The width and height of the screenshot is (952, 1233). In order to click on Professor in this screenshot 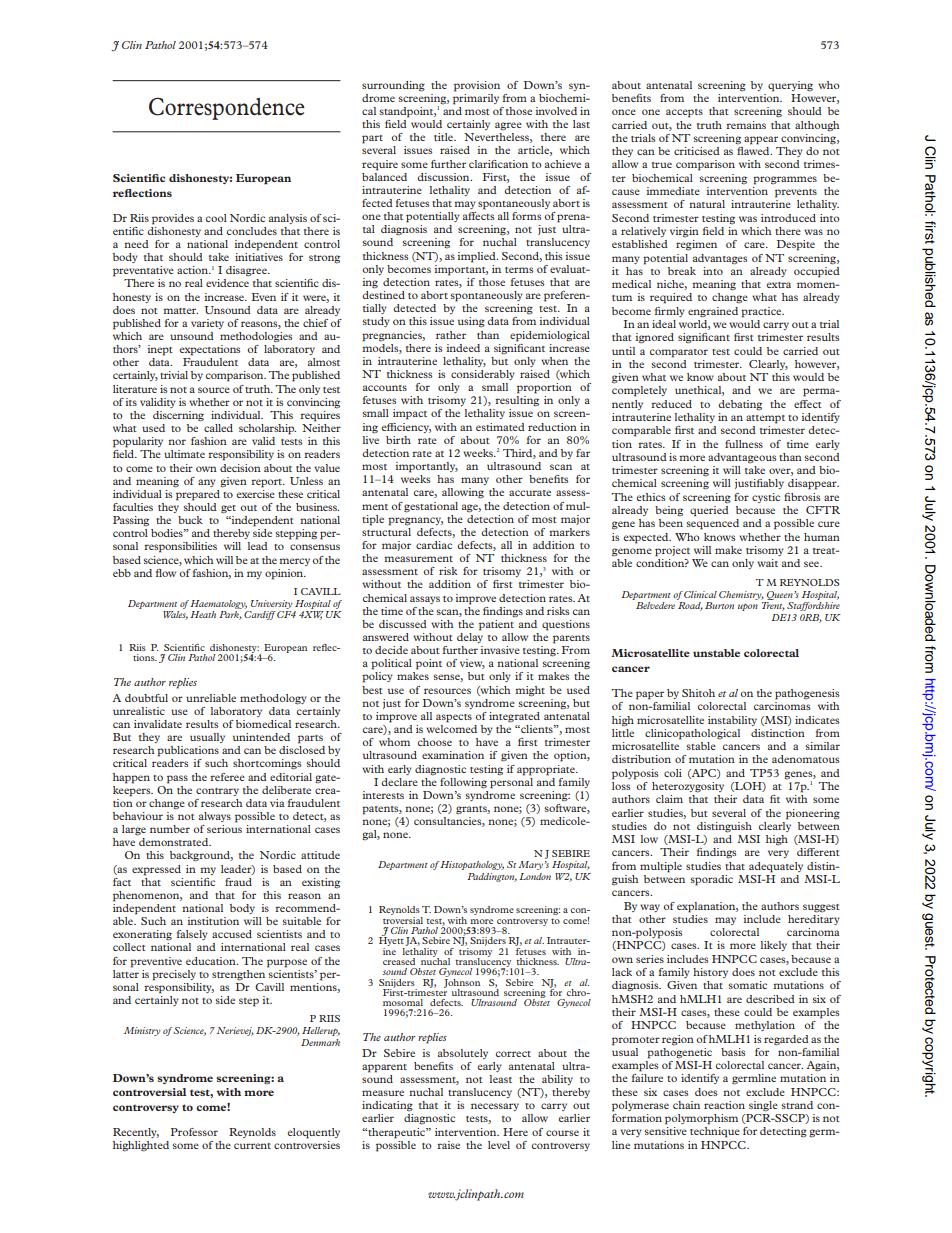, I will do `click(194, 1132)`.
